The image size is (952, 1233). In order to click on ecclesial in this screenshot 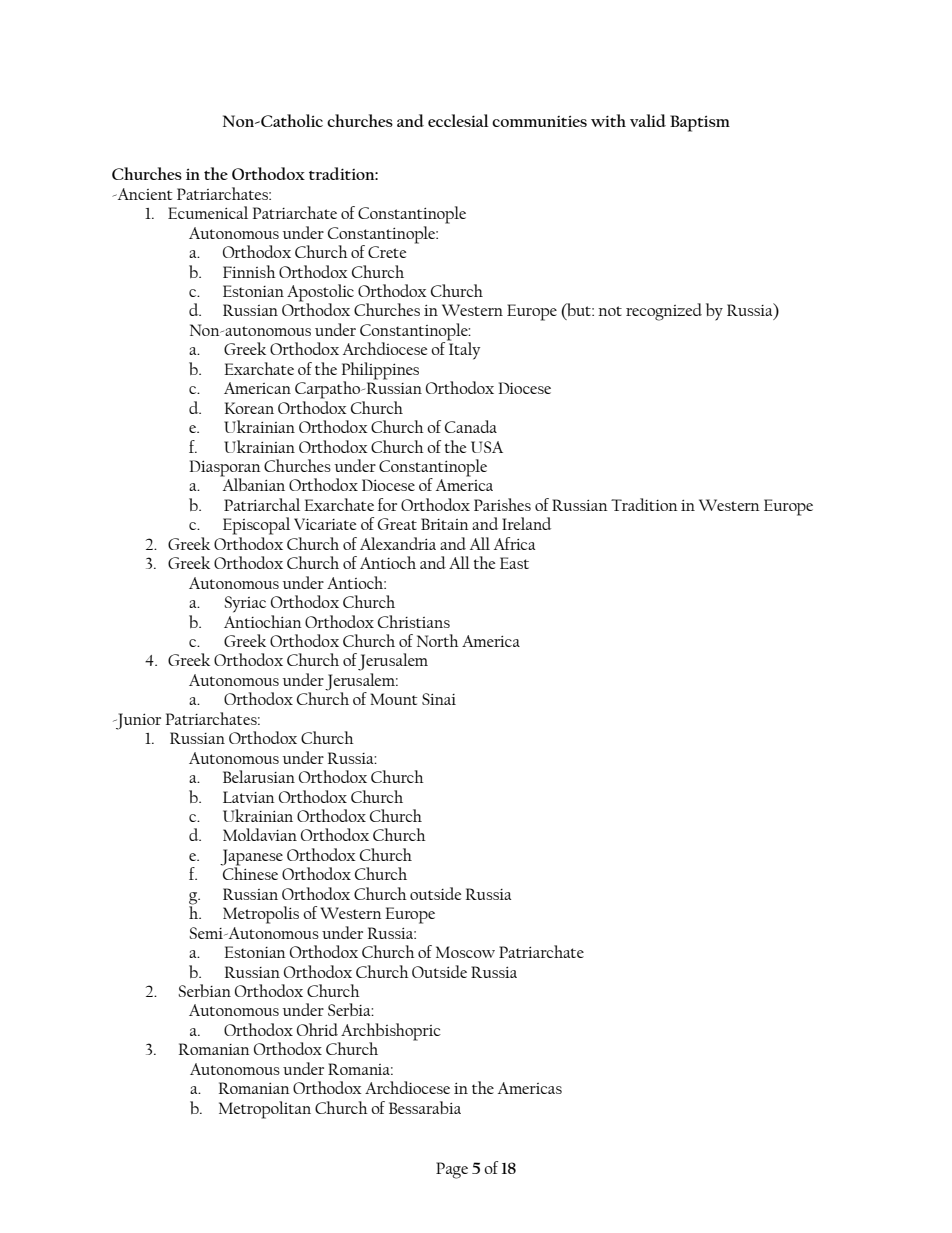, I will do `click(458, 120)`.
